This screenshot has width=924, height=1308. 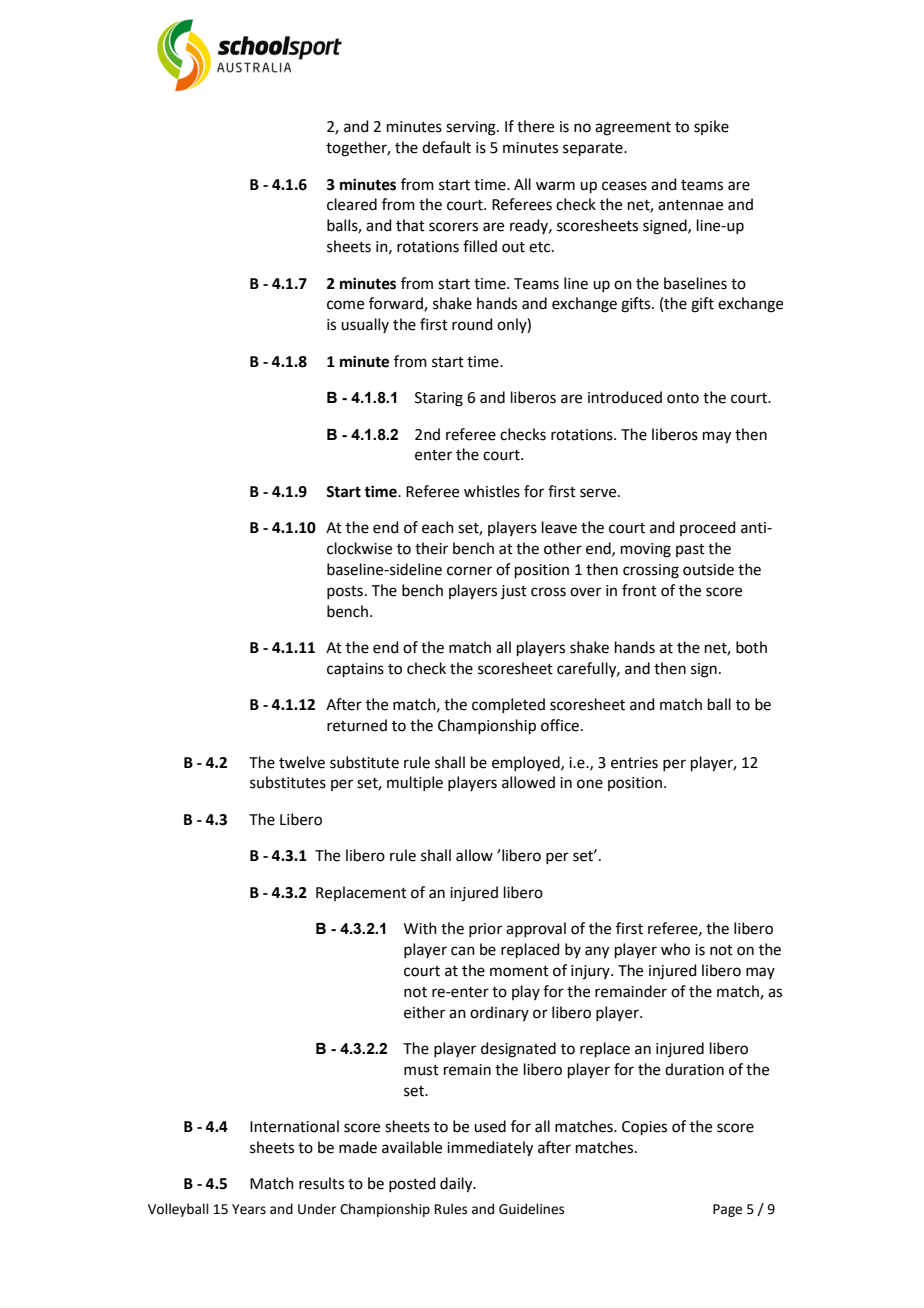 I want to click on returned, so click(x=357, y=725).
